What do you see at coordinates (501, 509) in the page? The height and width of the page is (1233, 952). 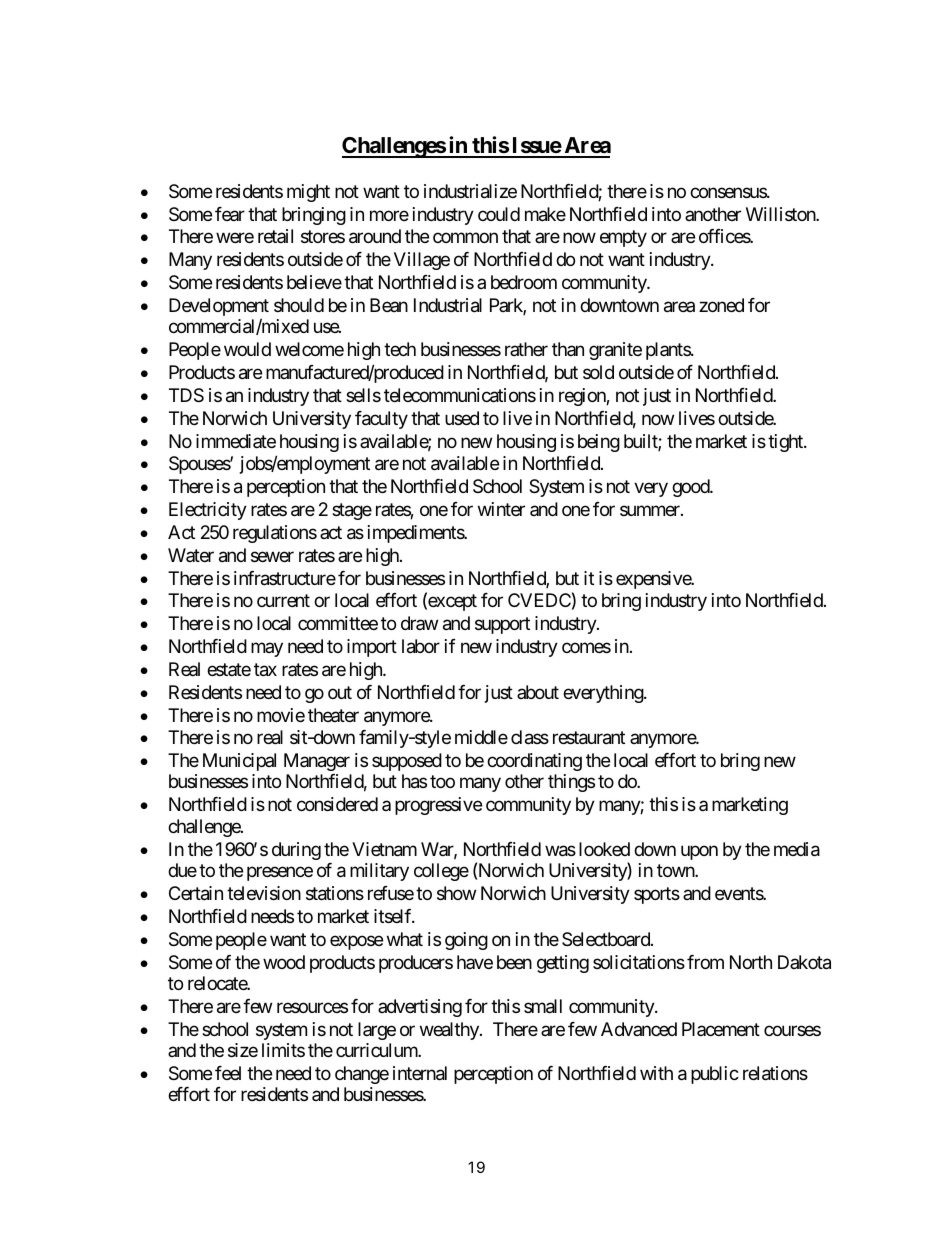 I see `winter` at bounding box center [501, 509].
